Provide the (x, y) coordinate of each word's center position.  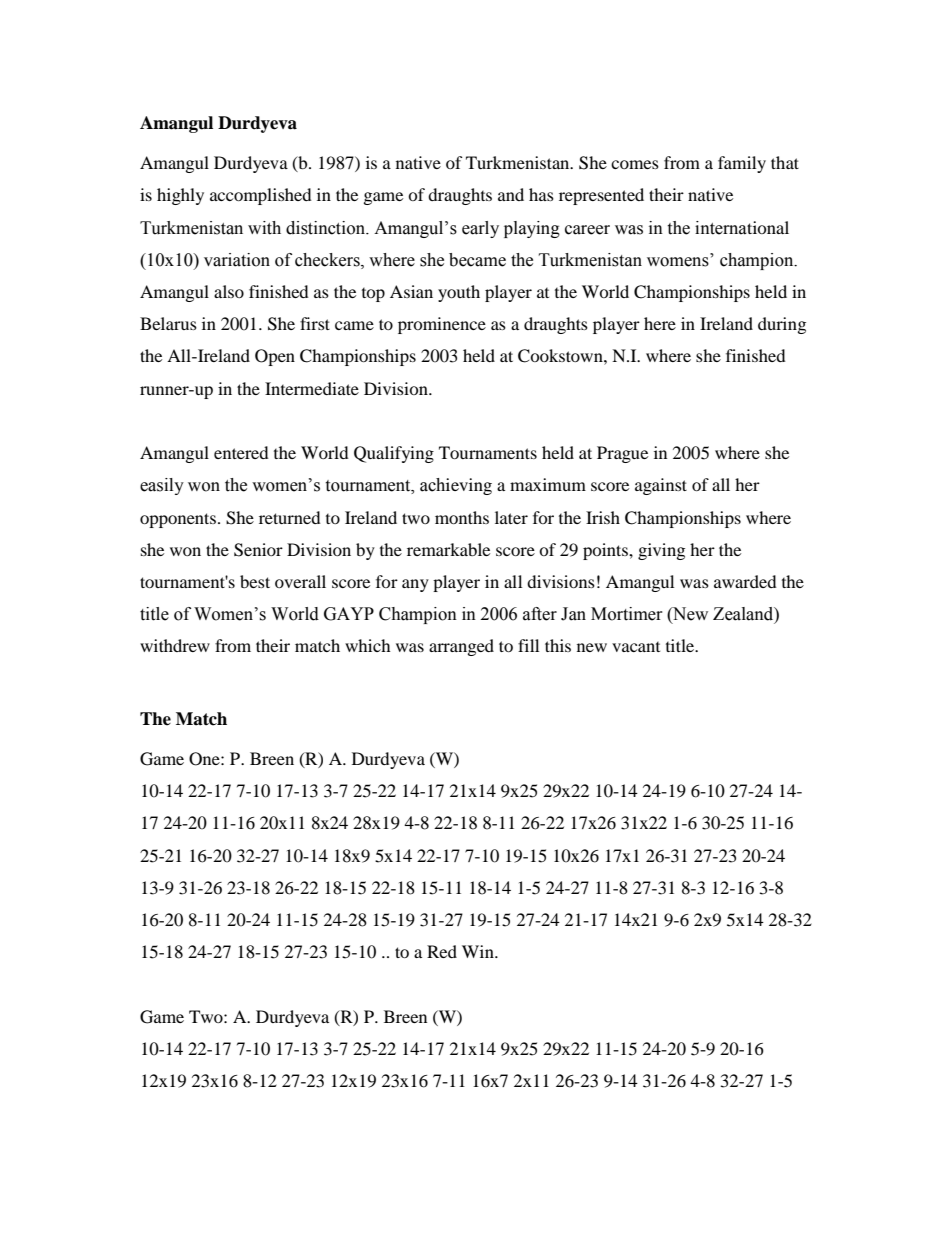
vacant (636, 647)
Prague (622, 454)
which (368, 645)
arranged (461, 647)
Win (479, 951)
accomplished (261, 196)
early (480, 229)
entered (241, 452)
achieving (456, 486)
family (742, 164)
